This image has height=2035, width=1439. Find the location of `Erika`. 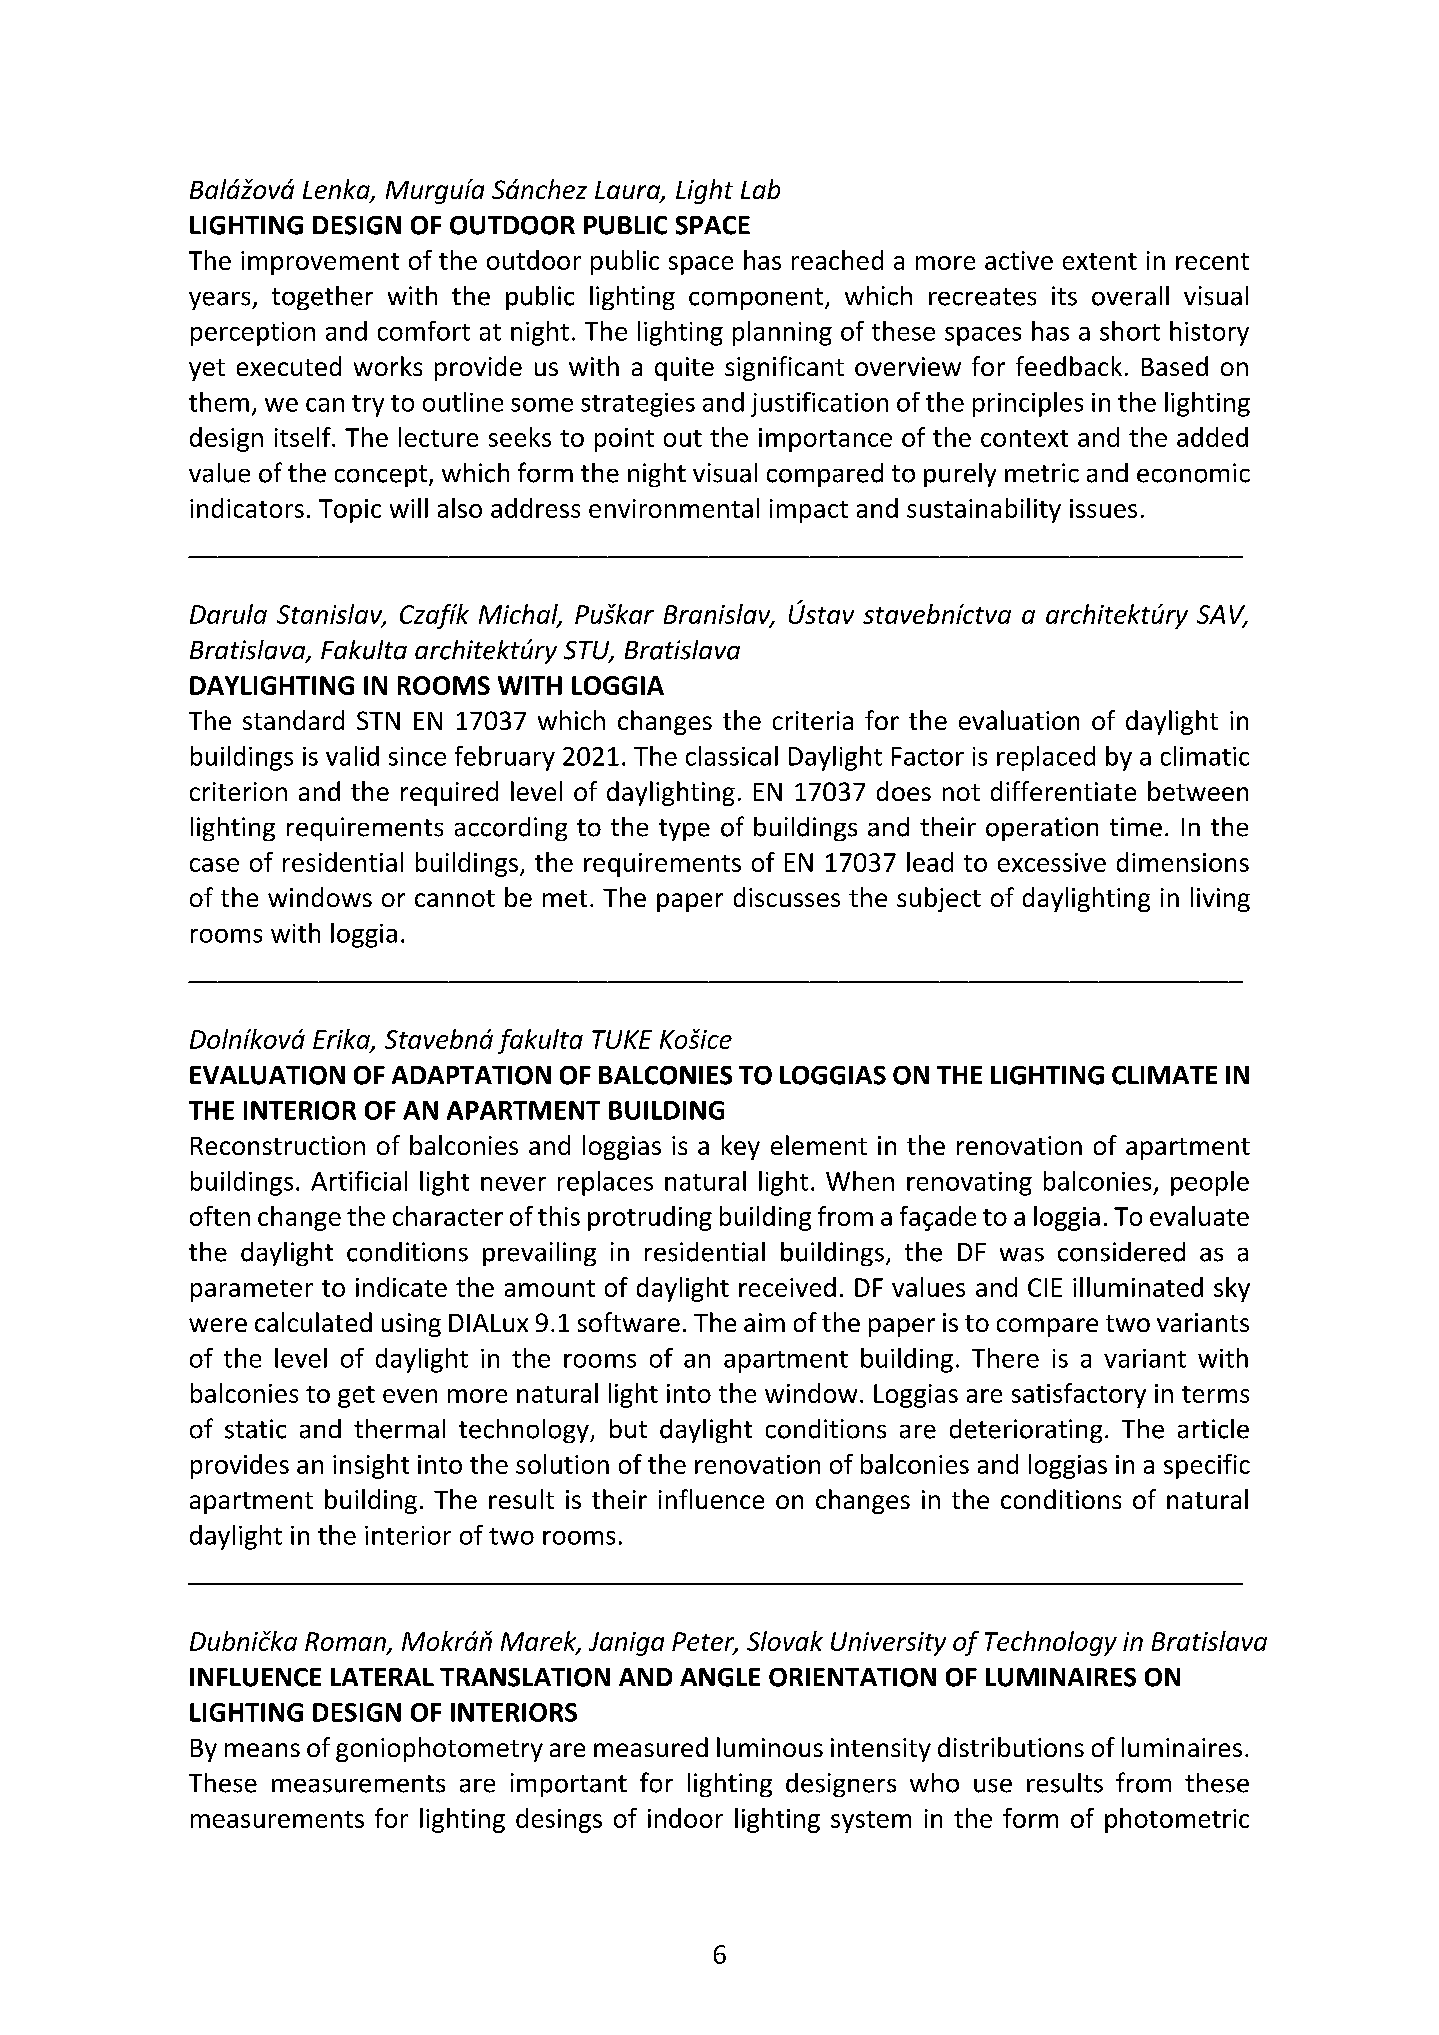

Erika is located at coordinates (342, 1040).
